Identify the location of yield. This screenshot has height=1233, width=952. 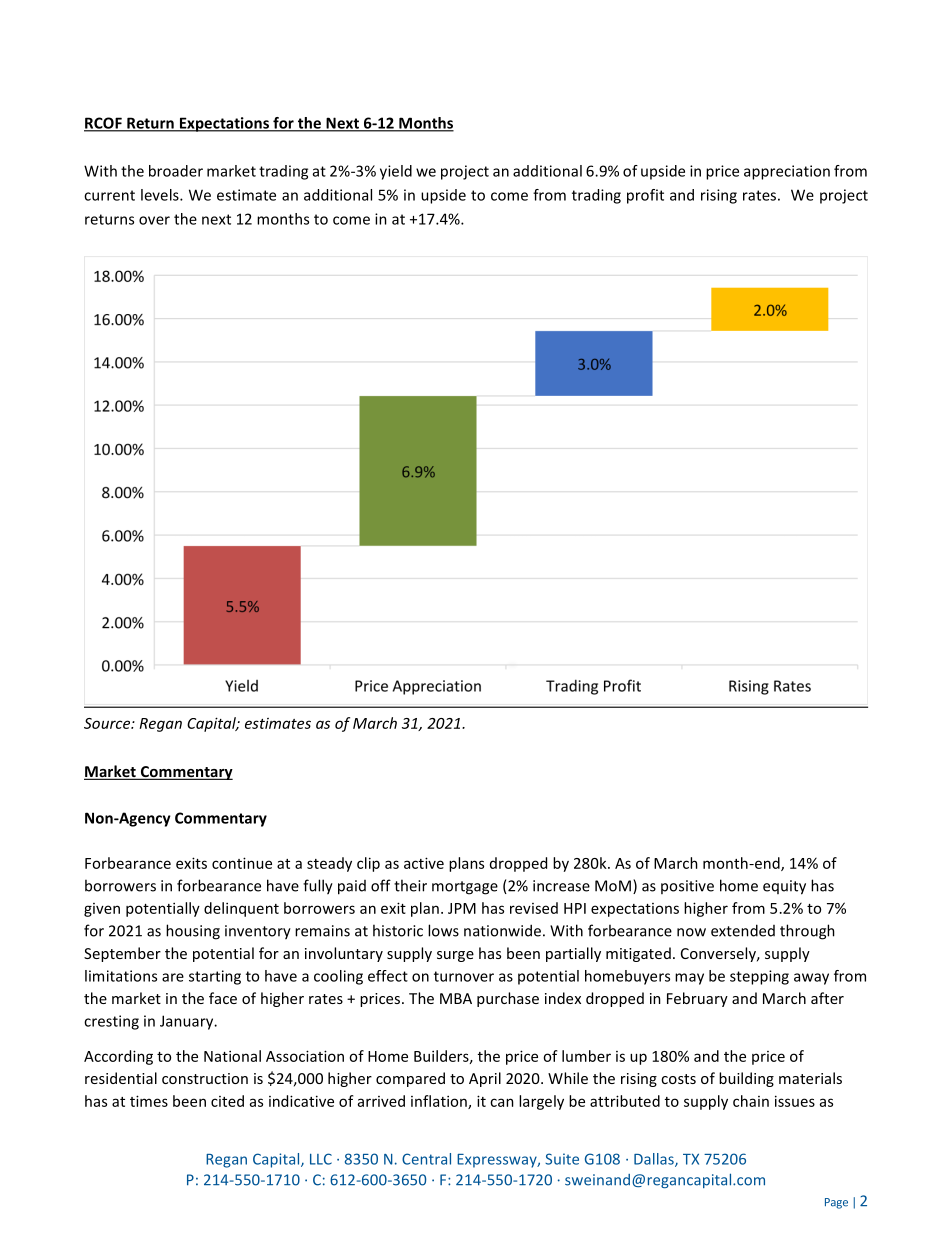
(396, 172).
